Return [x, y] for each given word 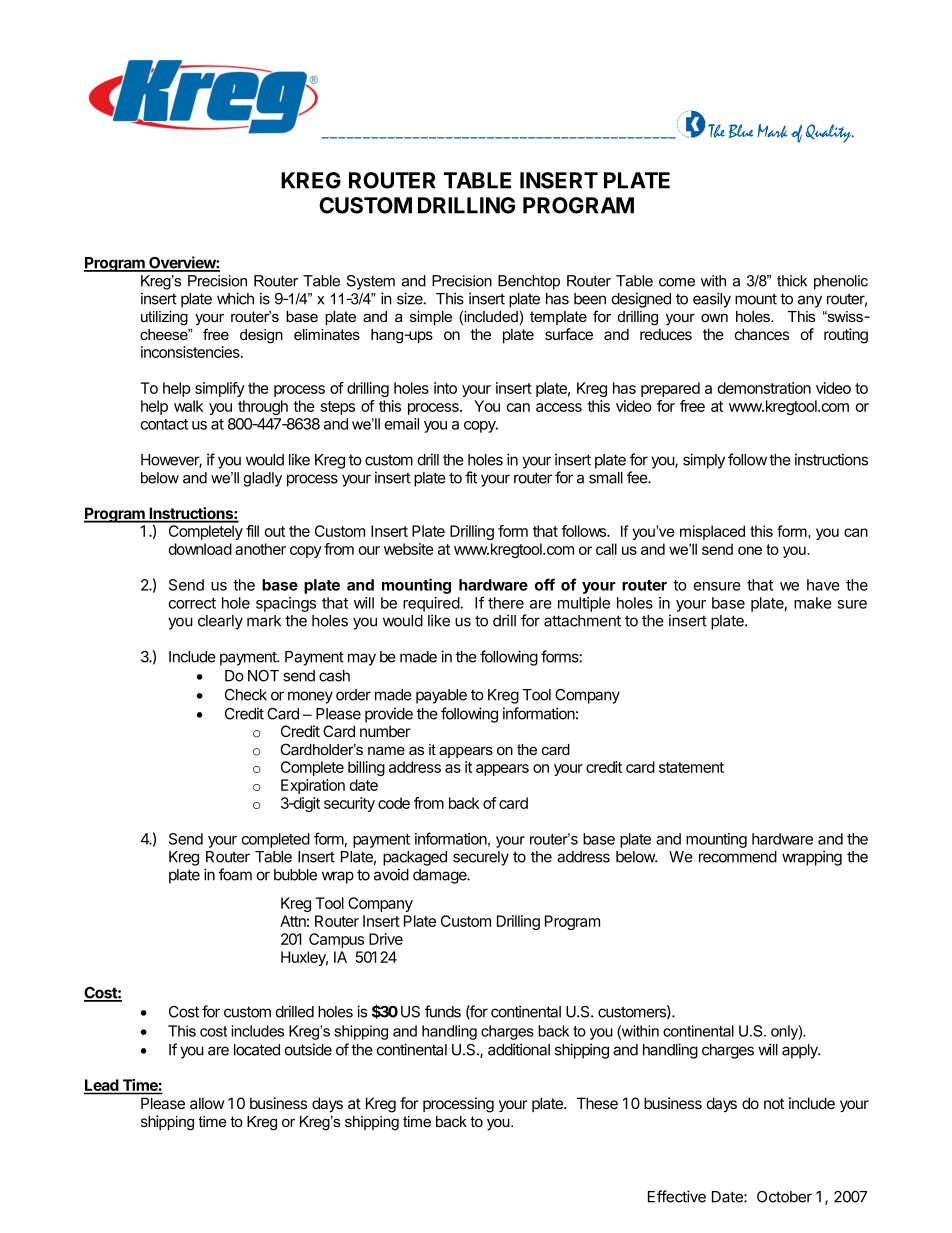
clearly [220, 622]
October [784, 1197]
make [813, 603]
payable [441, 696]
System [371, 282]
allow [207, 1103]
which [235, 298]
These [597, 1103]
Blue [741, 131]
